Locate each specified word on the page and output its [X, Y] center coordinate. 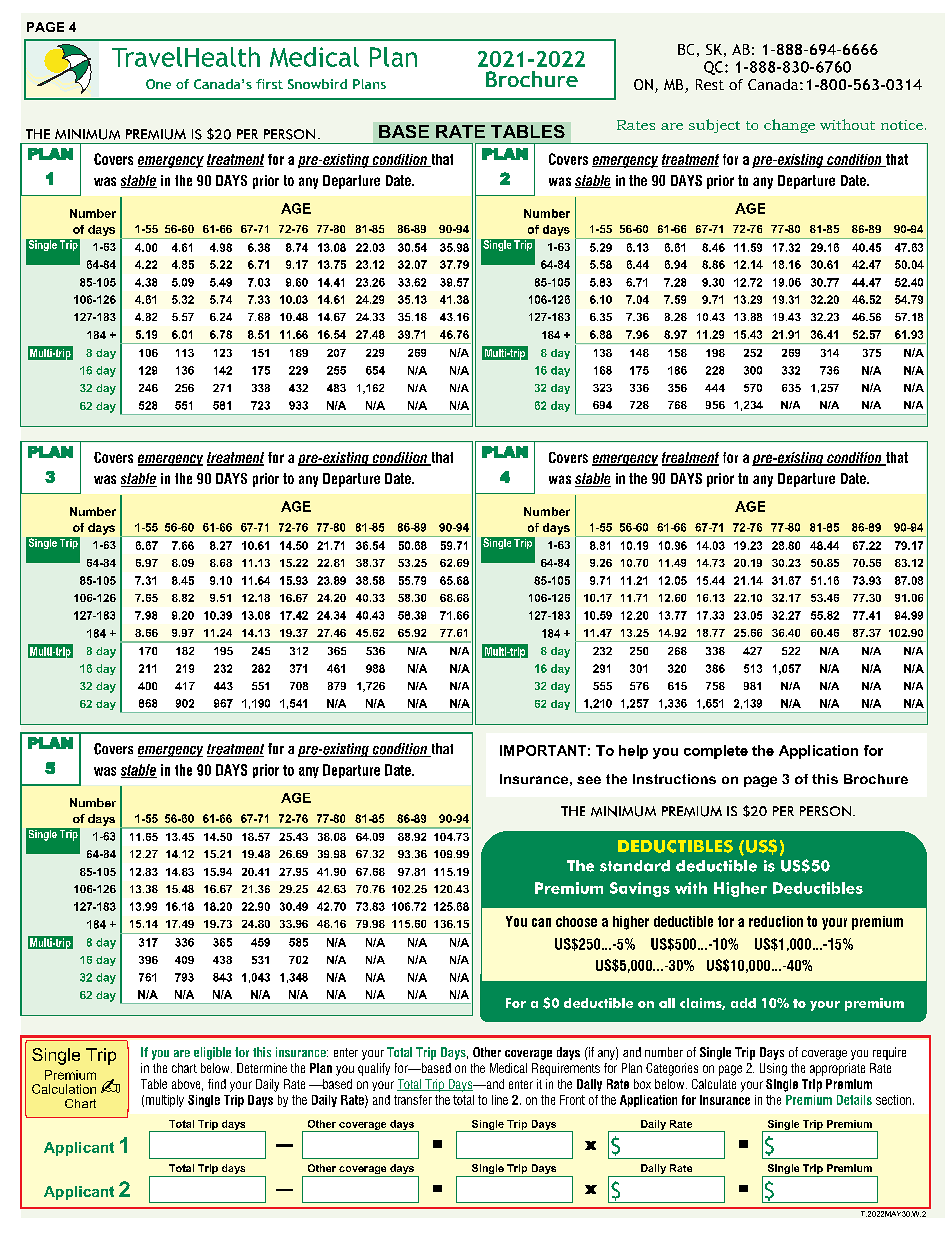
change [789, 126]
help [633, 752]
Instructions [674, 779]
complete [716, 752]
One [158, 84]
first [269, 84]
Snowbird [317, 84]
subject [714, 126]
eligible [212, 1053]
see [589, 780]
